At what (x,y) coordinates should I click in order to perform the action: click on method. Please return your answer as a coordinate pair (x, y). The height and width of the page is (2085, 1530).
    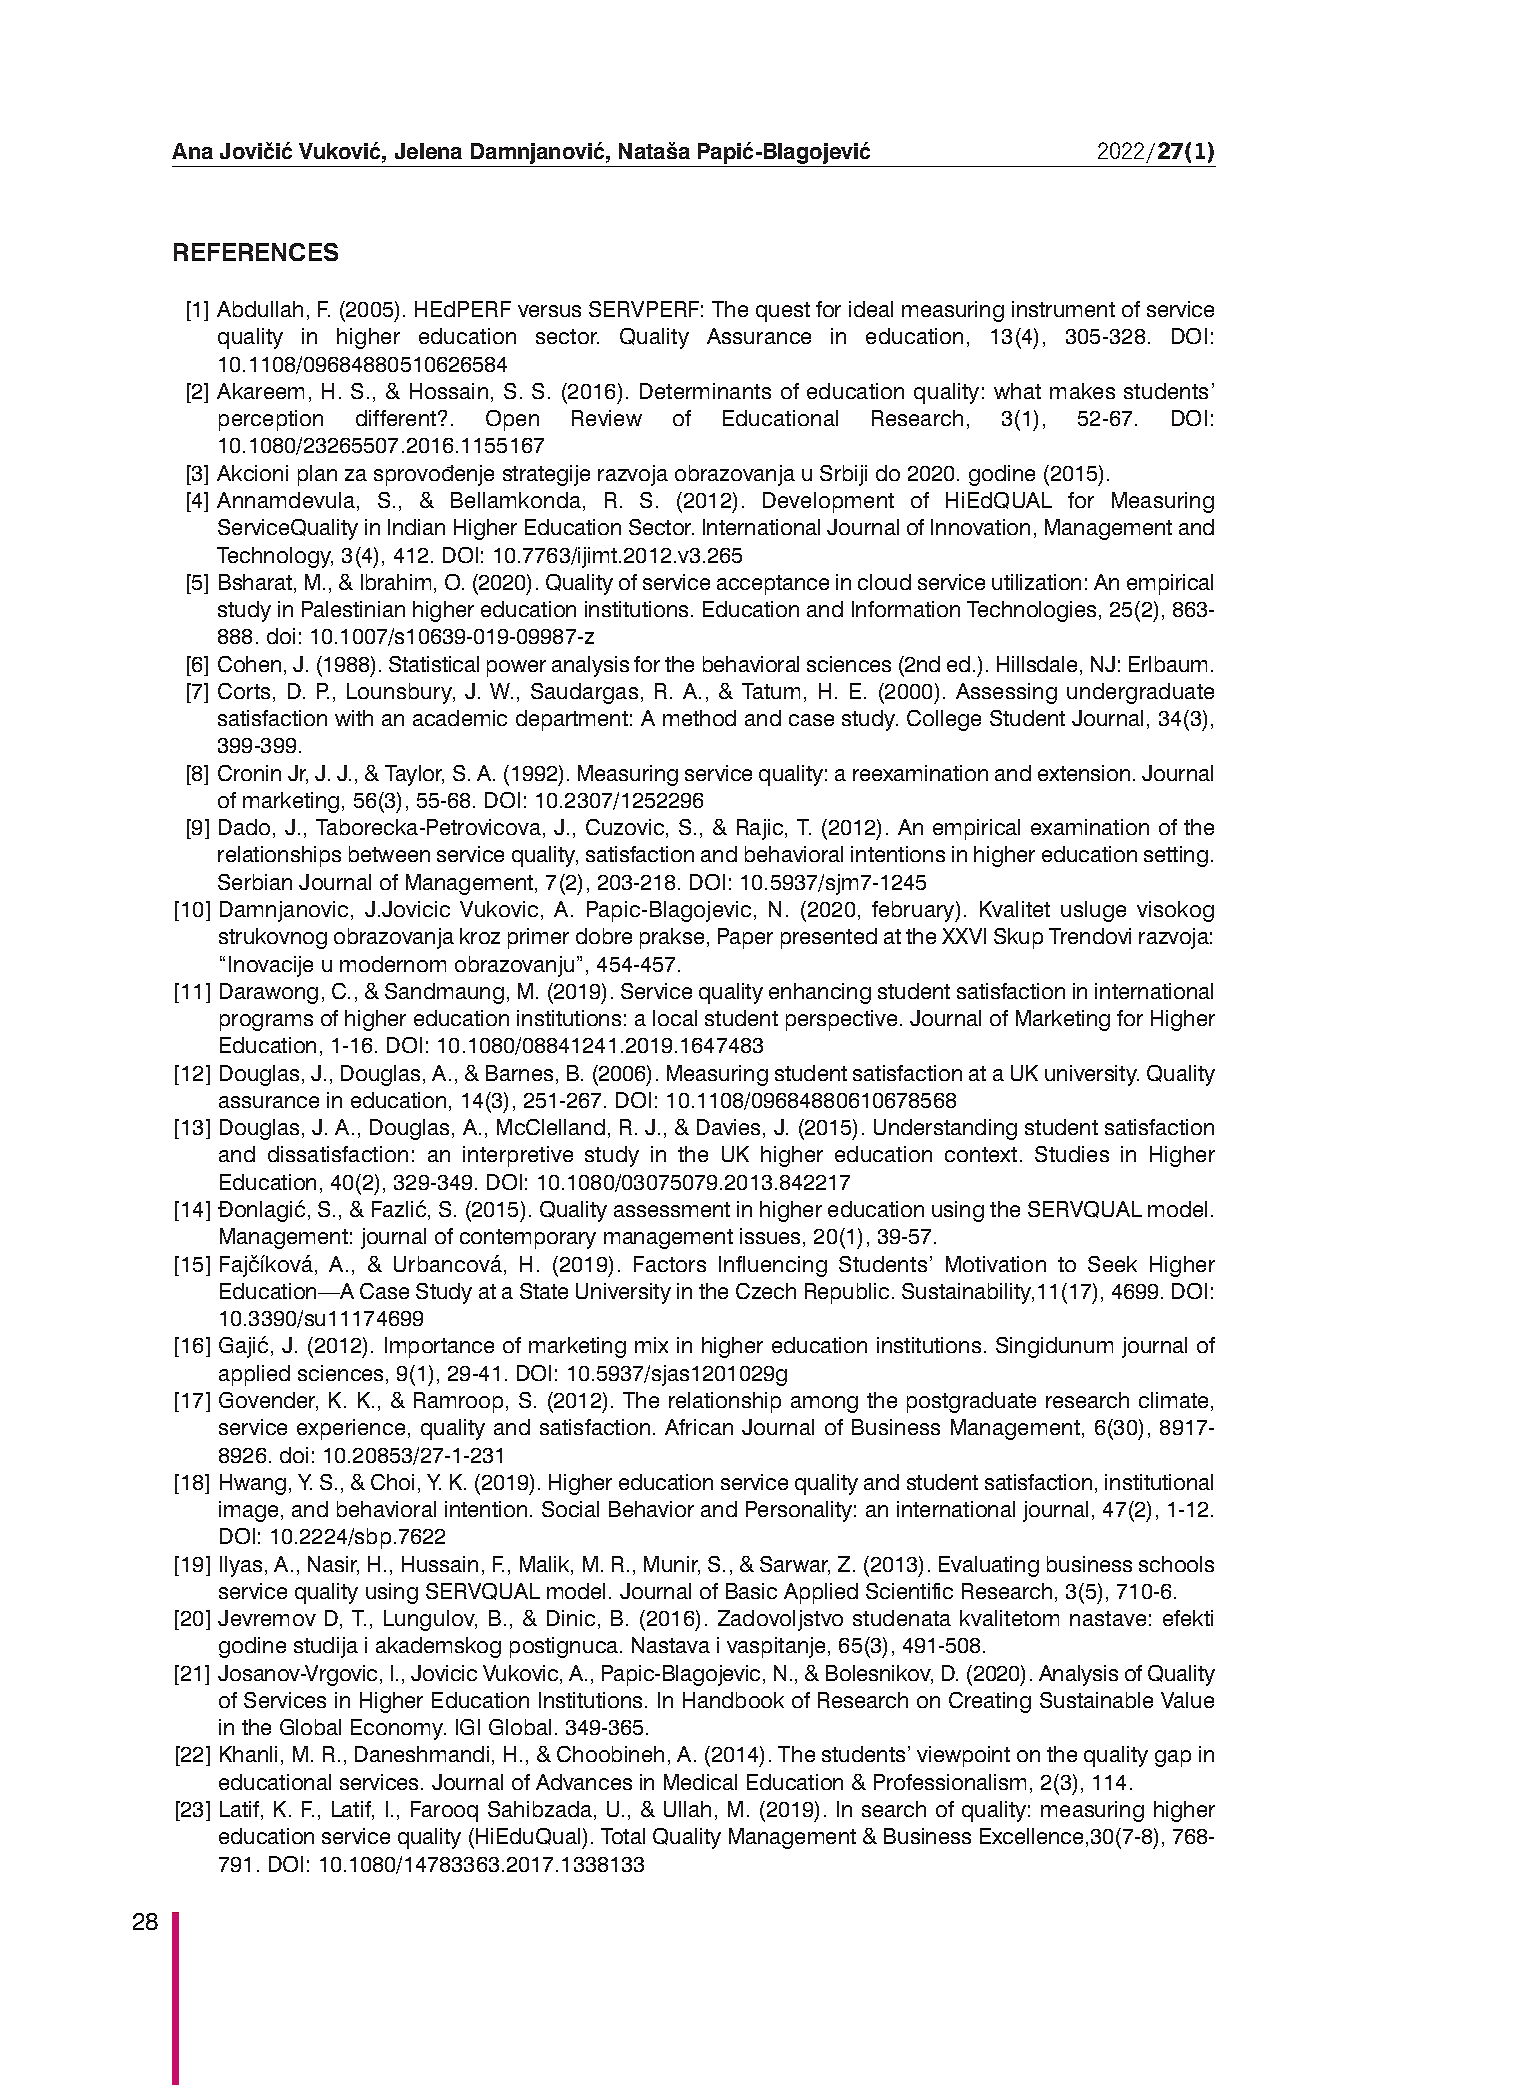
    Looking at the image, I should click on (699, 718).
